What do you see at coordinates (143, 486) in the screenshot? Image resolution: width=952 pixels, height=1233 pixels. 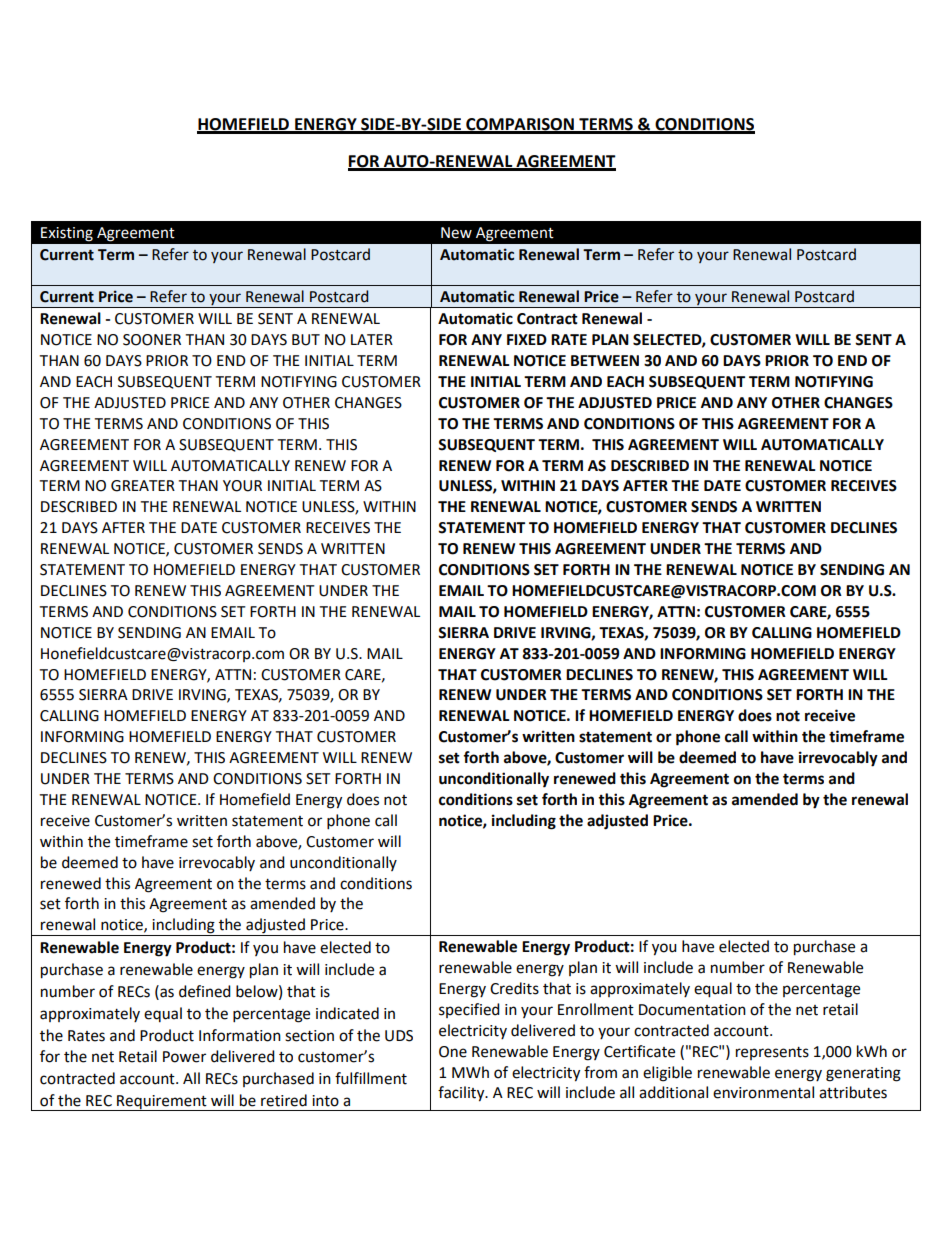 I see `GREATER` at bounding box center [143, 486].
